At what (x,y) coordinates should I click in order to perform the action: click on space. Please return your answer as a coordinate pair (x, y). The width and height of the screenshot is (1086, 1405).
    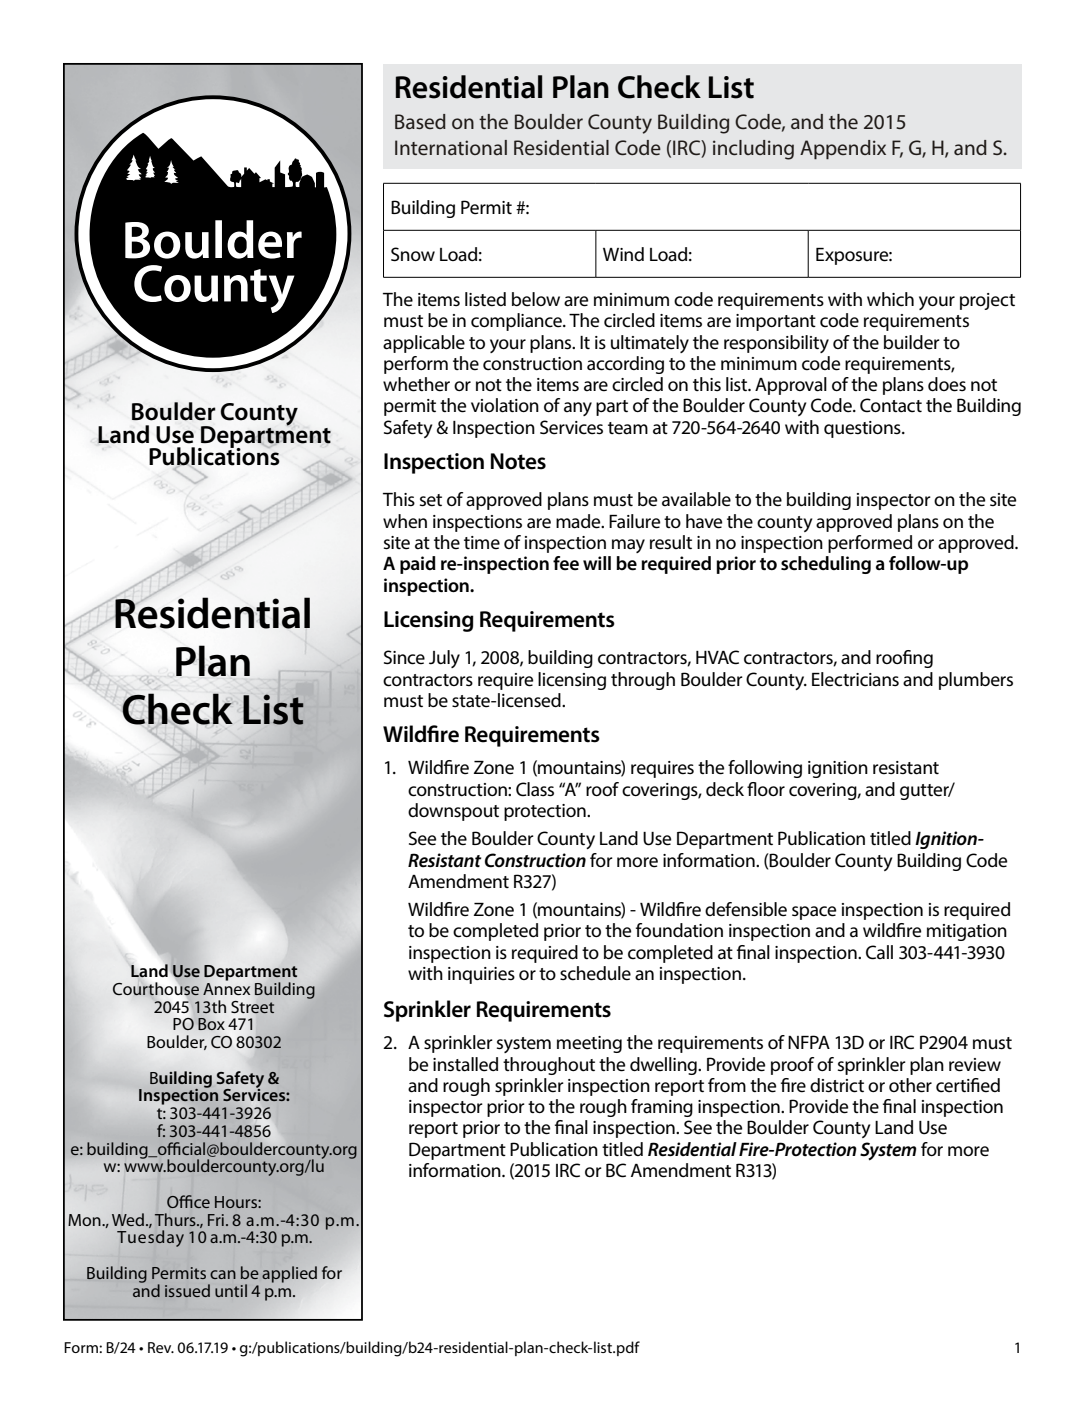
    Looking at the image, I should click on (814, 913).
